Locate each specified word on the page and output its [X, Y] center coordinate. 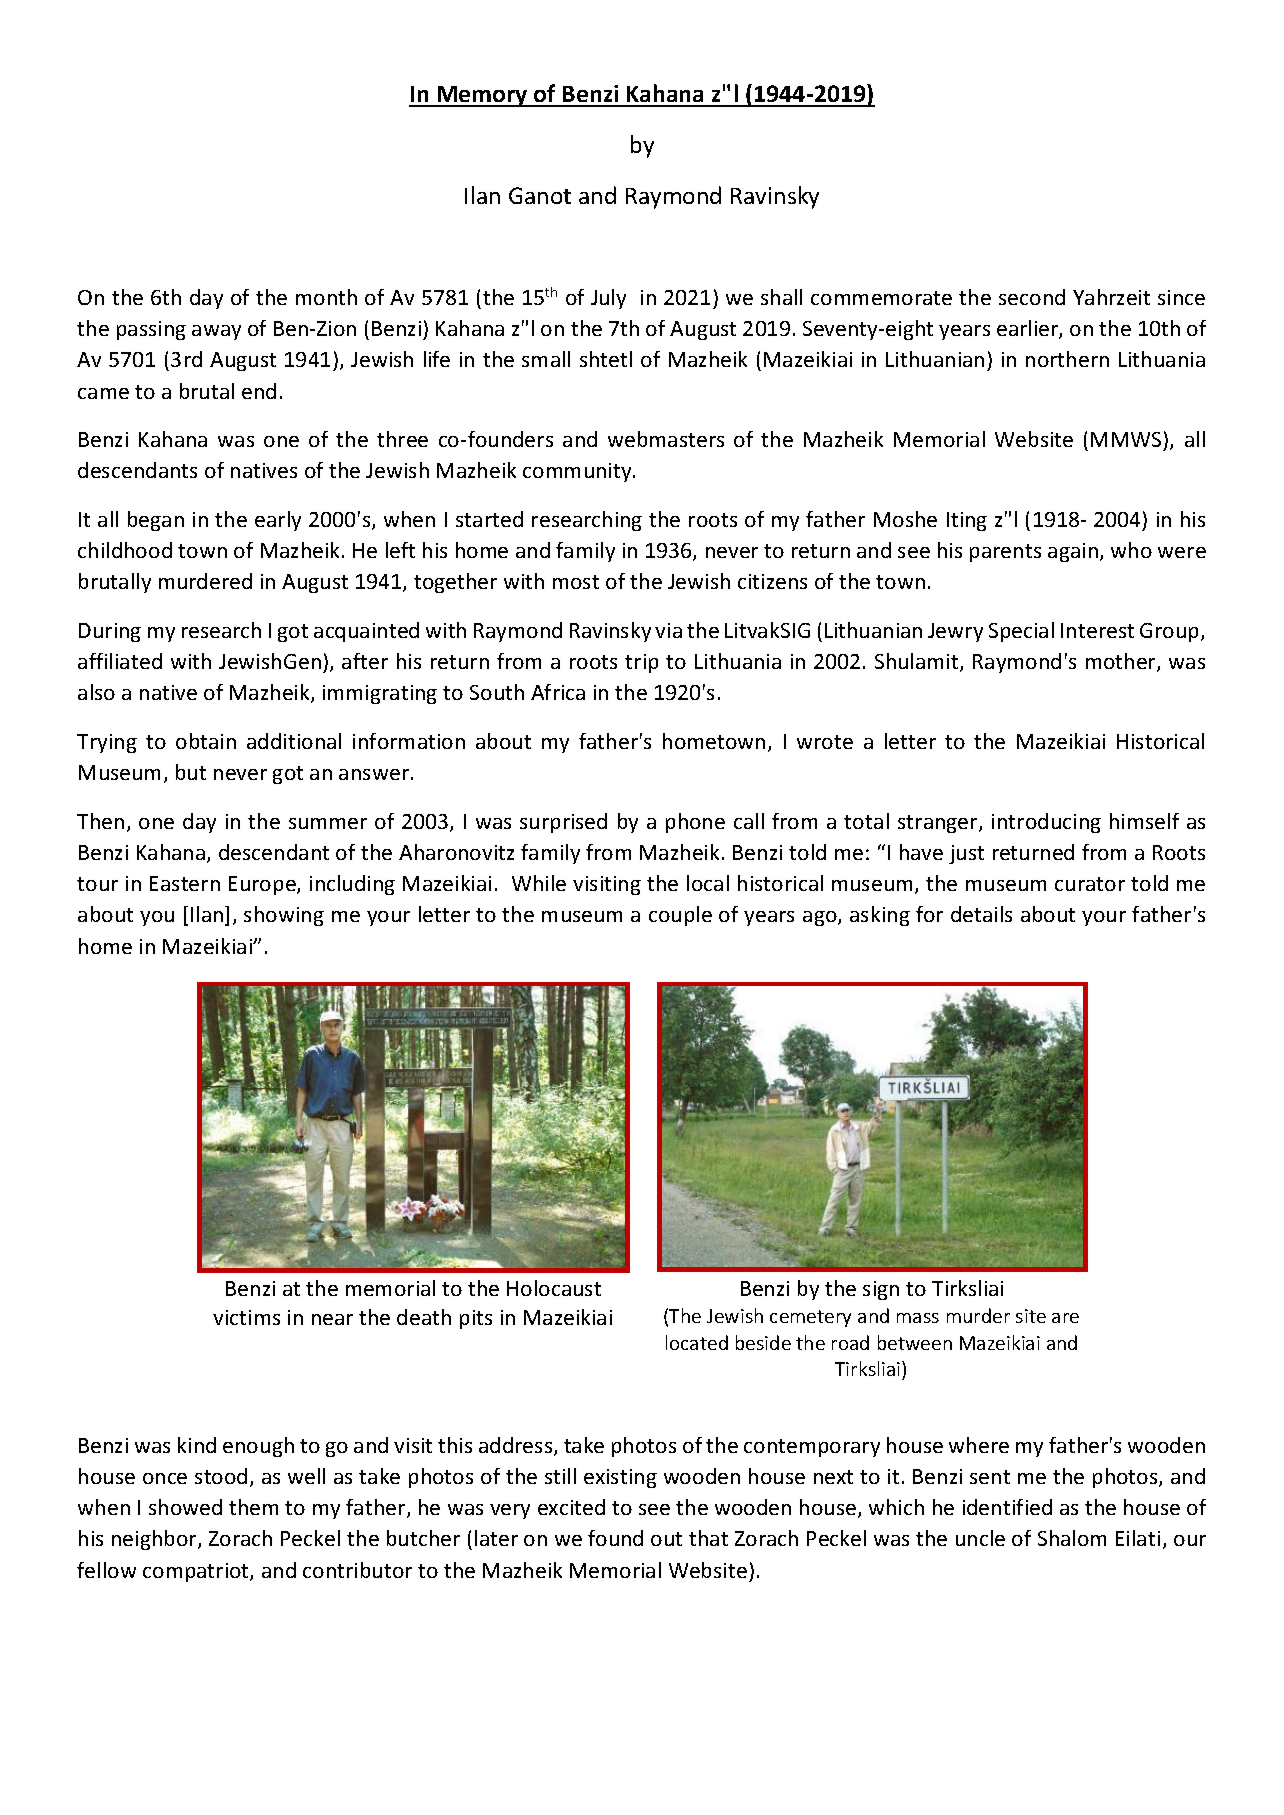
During [110, 632]
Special [1021, 632]
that [708, 1538]
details [981, 914]
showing [284, 916]
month [326, 297]
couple [680, 916]
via [668, 630]
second [1032, 297]
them [253, 1507]
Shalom [1072, 1538]
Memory [482, 96]
